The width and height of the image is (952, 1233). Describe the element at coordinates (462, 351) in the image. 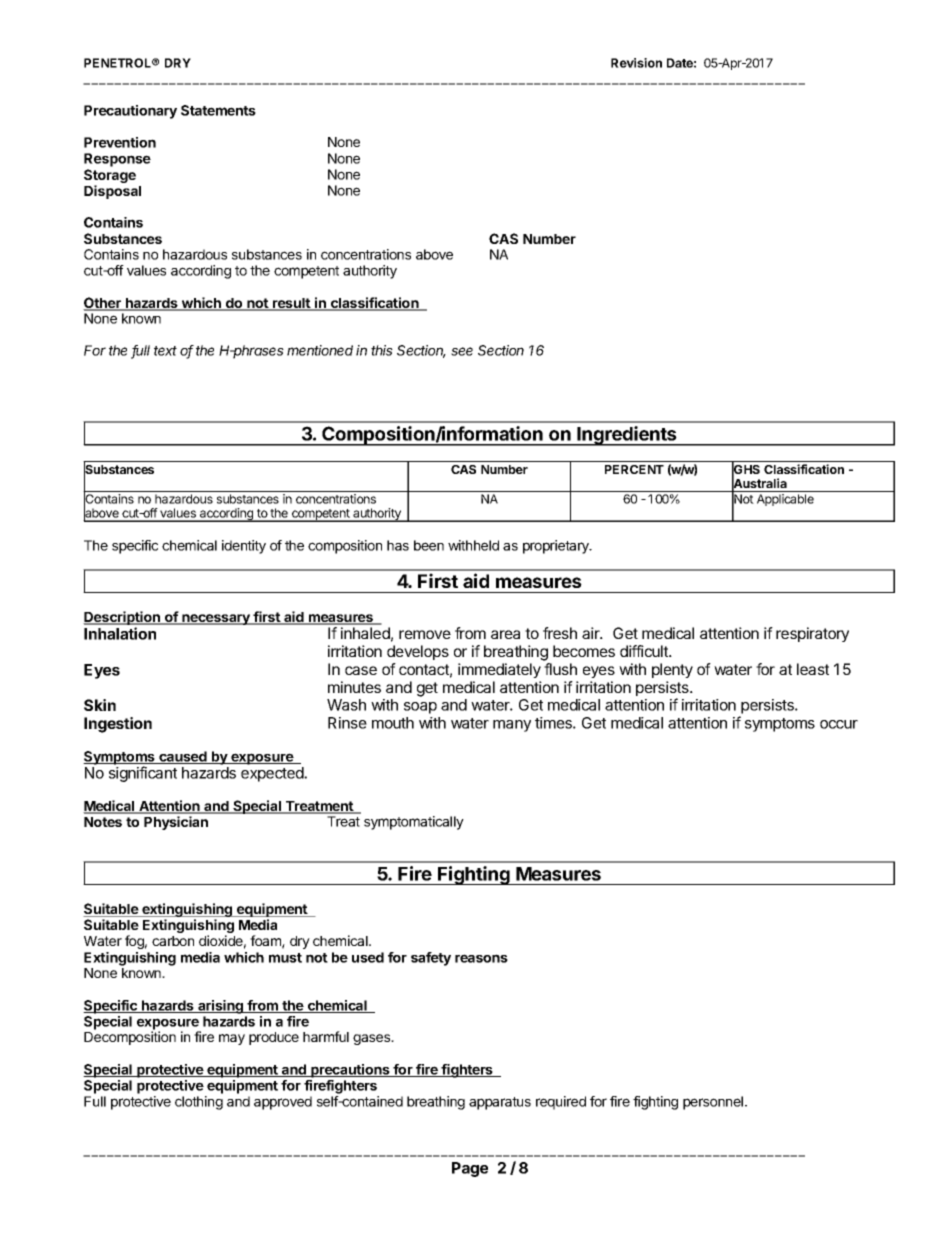

I see `see` at that location.
